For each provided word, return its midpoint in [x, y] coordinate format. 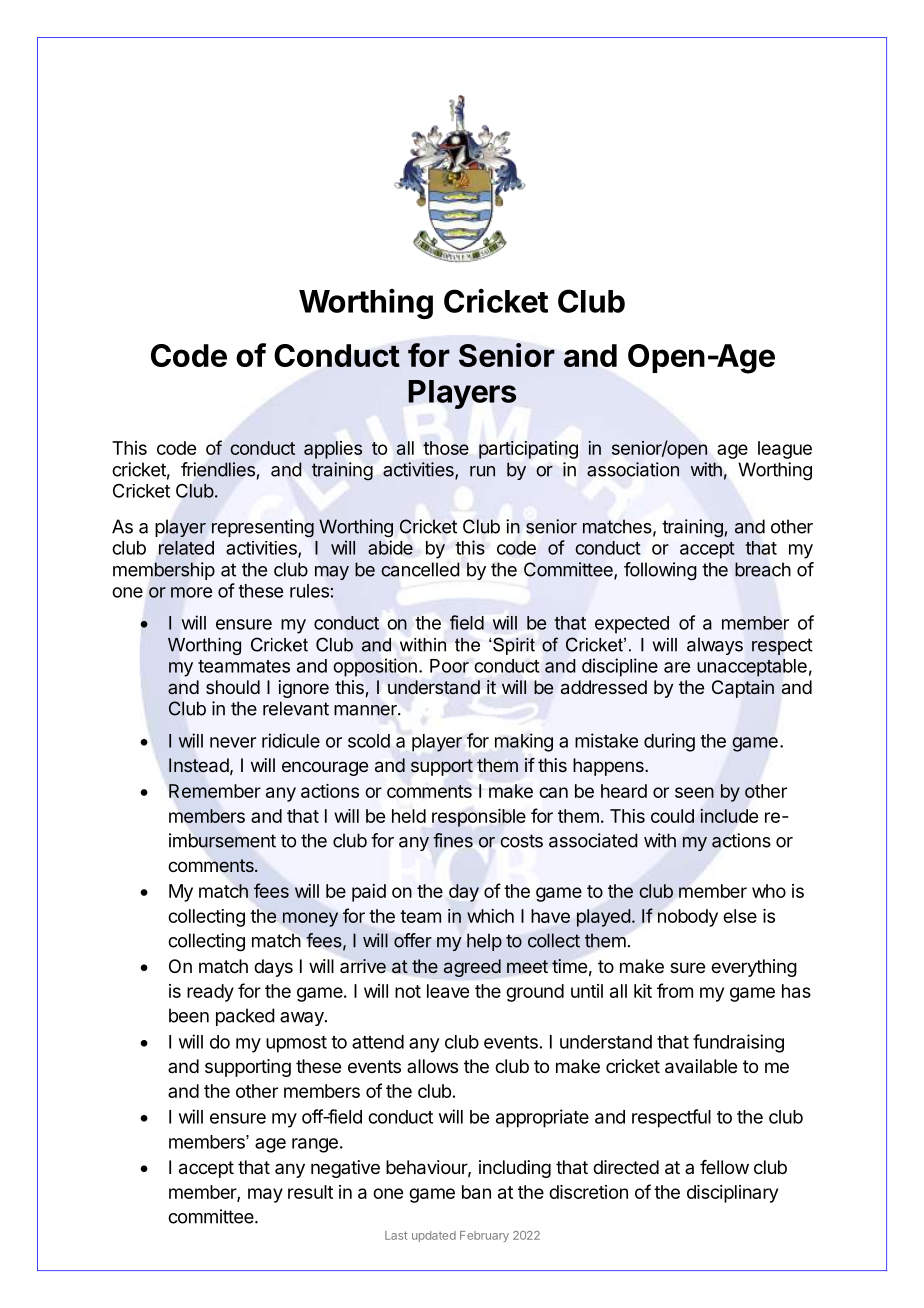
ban [476, 1192]
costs [521, 841]
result [310, 1192]
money [310, 919]
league [785, 450]
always [715, 646]
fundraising [738, 1043]
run [482, 471]
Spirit [513, 646]
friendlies [218, 469]
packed [245, 1017]
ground [535, 993]
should [233, 687]
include [729, 816]
